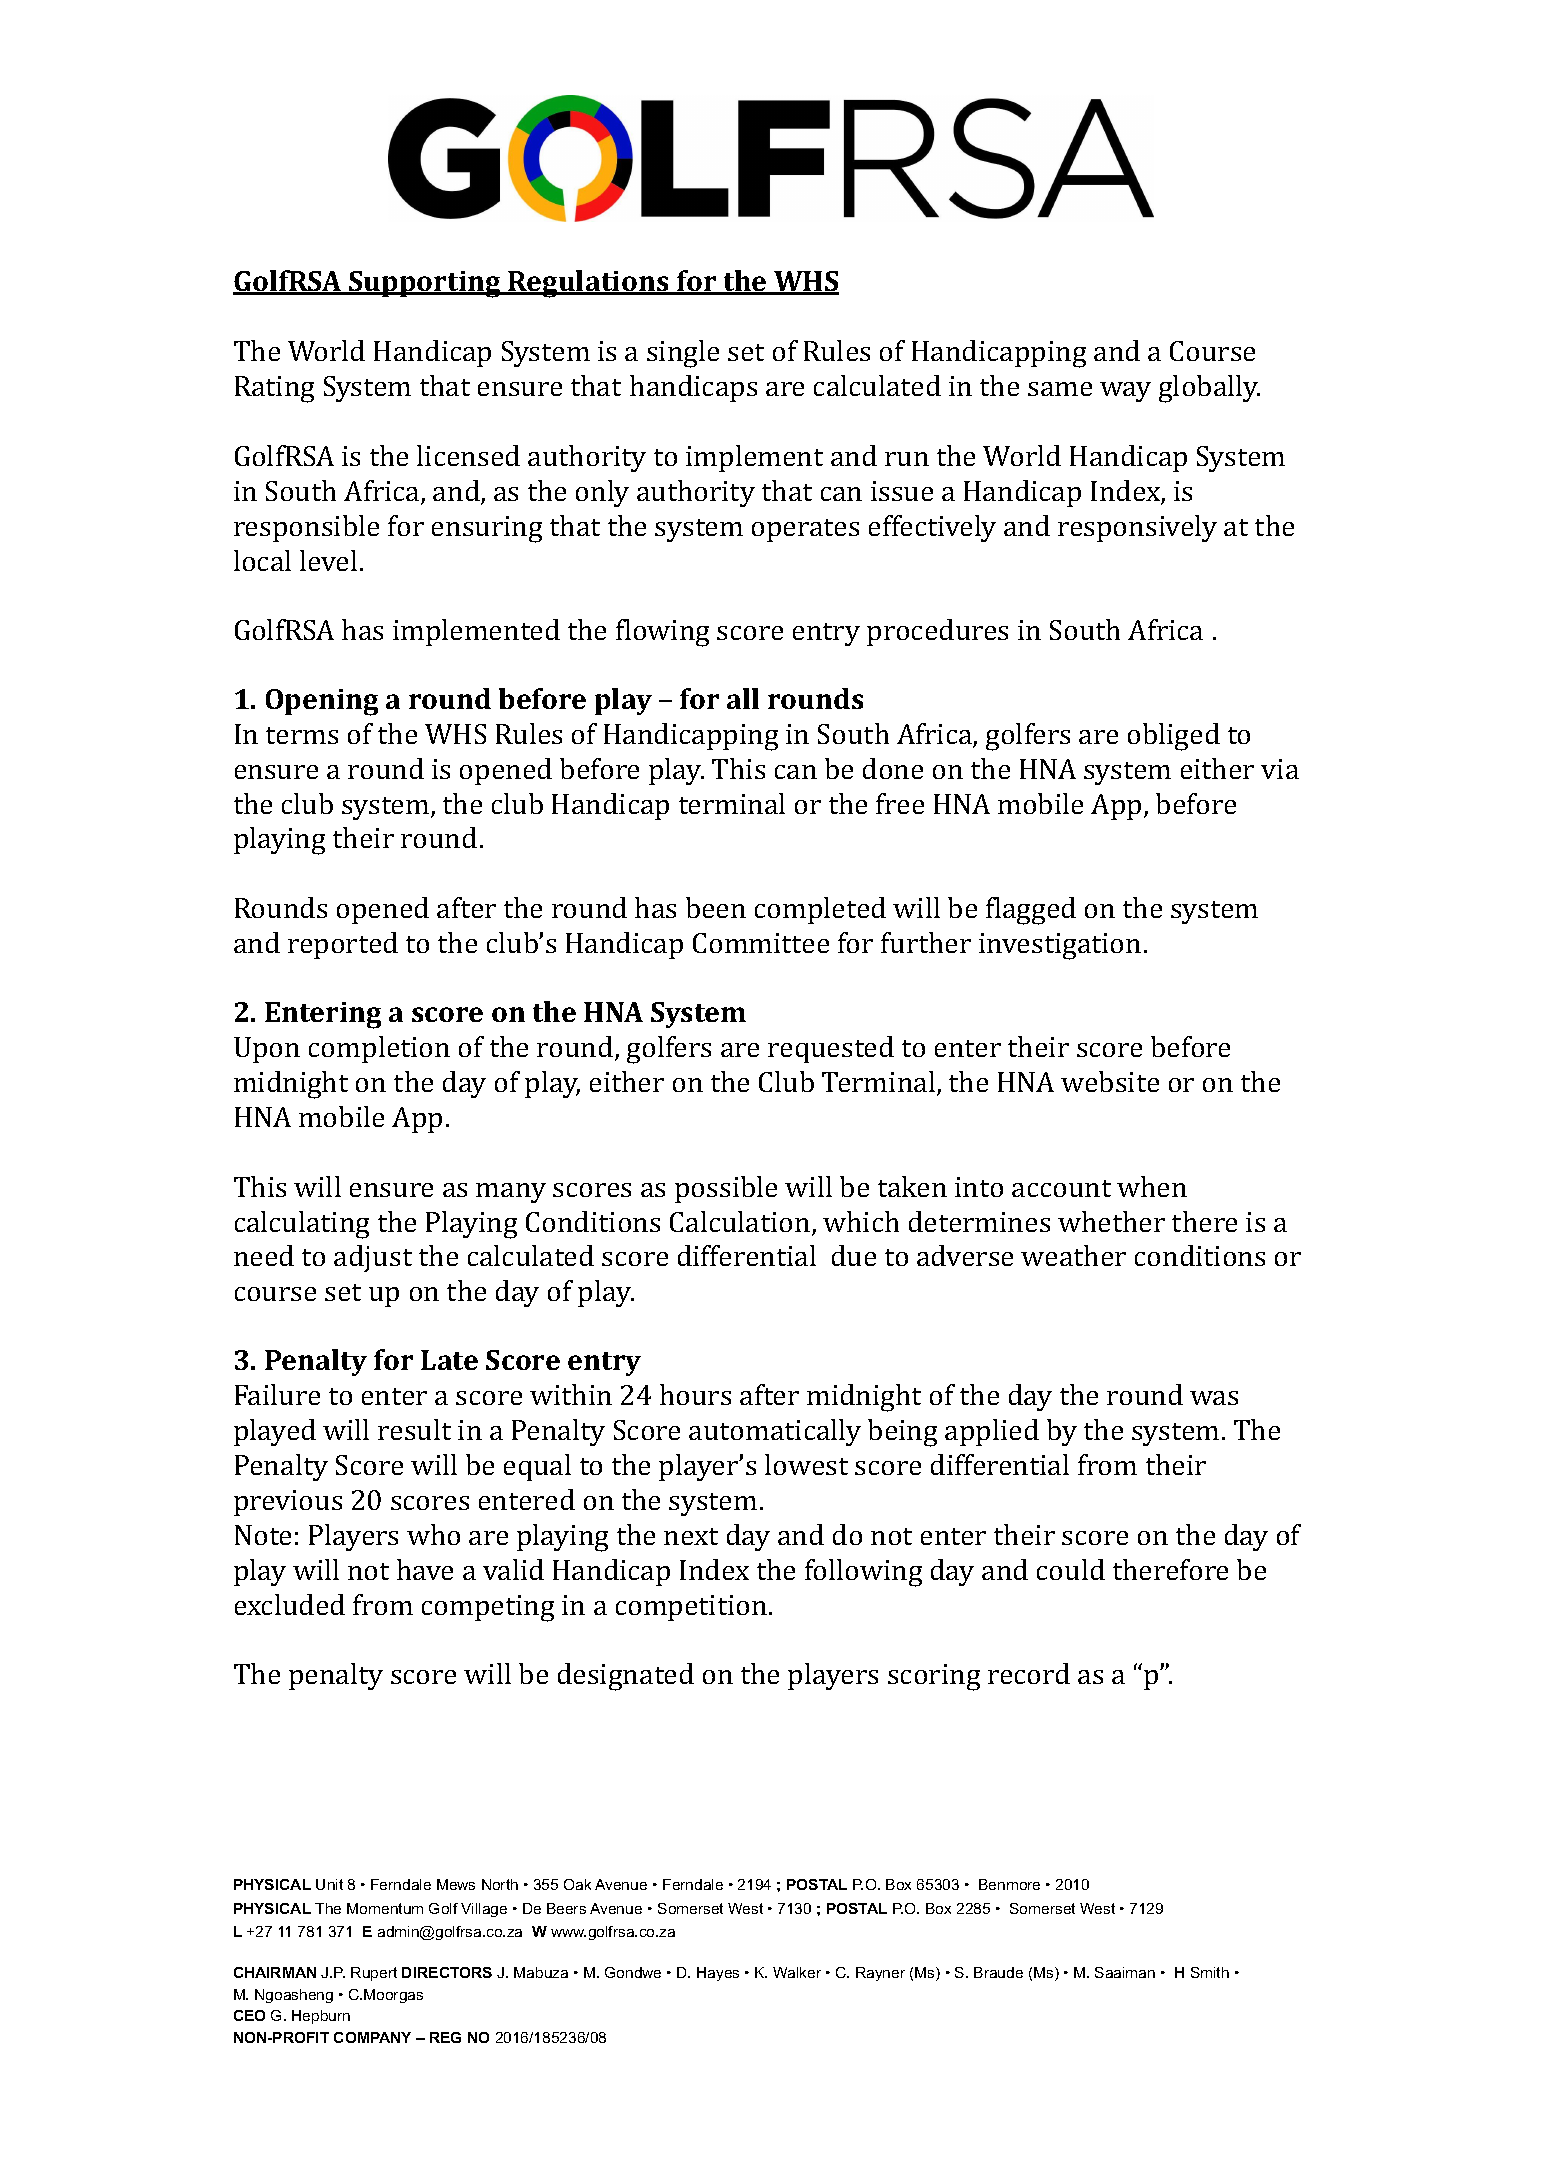 This screenshot has height=2179, width=1543. I want to click on way, so click(1125, 392).
